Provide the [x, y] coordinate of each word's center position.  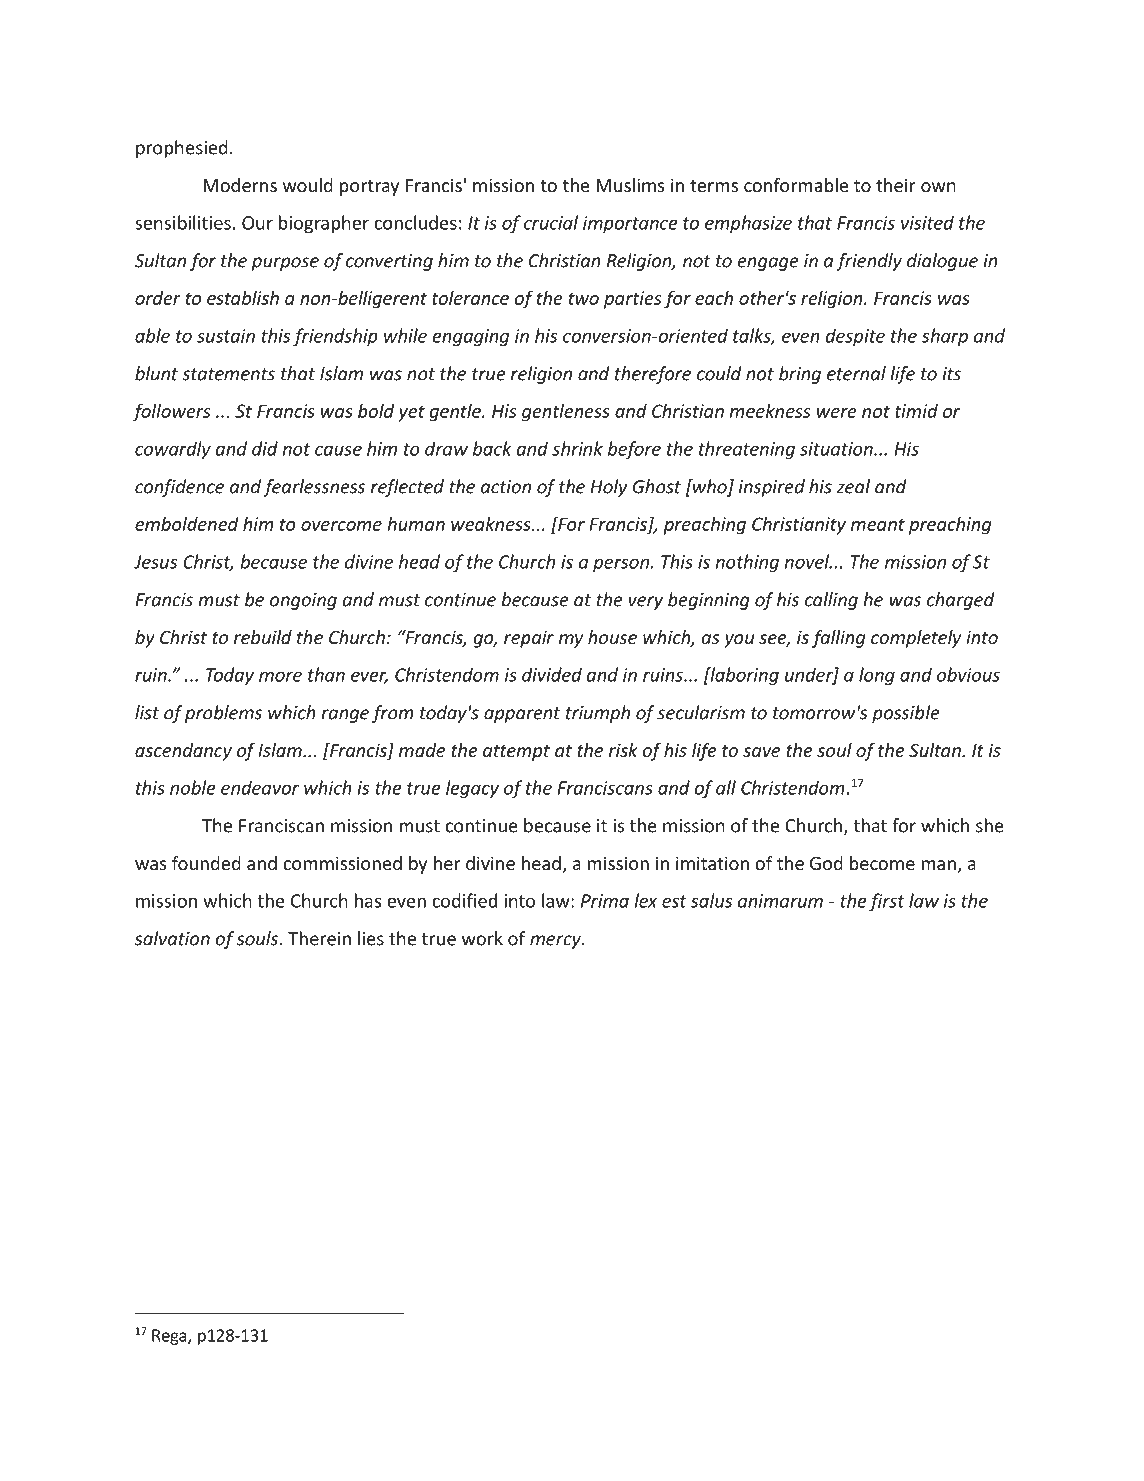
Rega [170, 1337]
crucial [551, 222]
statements [228, 374]
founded [206, 863]
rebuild [263, 637]
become [882, 863]
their [896, 185]
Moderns [240, 185]
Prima [605, 901]
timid [916, 411]
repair [529, 639]
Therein [319, 938]
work [482, 938]
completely [916, 639]
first [887, 902]
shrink [577, 448]
